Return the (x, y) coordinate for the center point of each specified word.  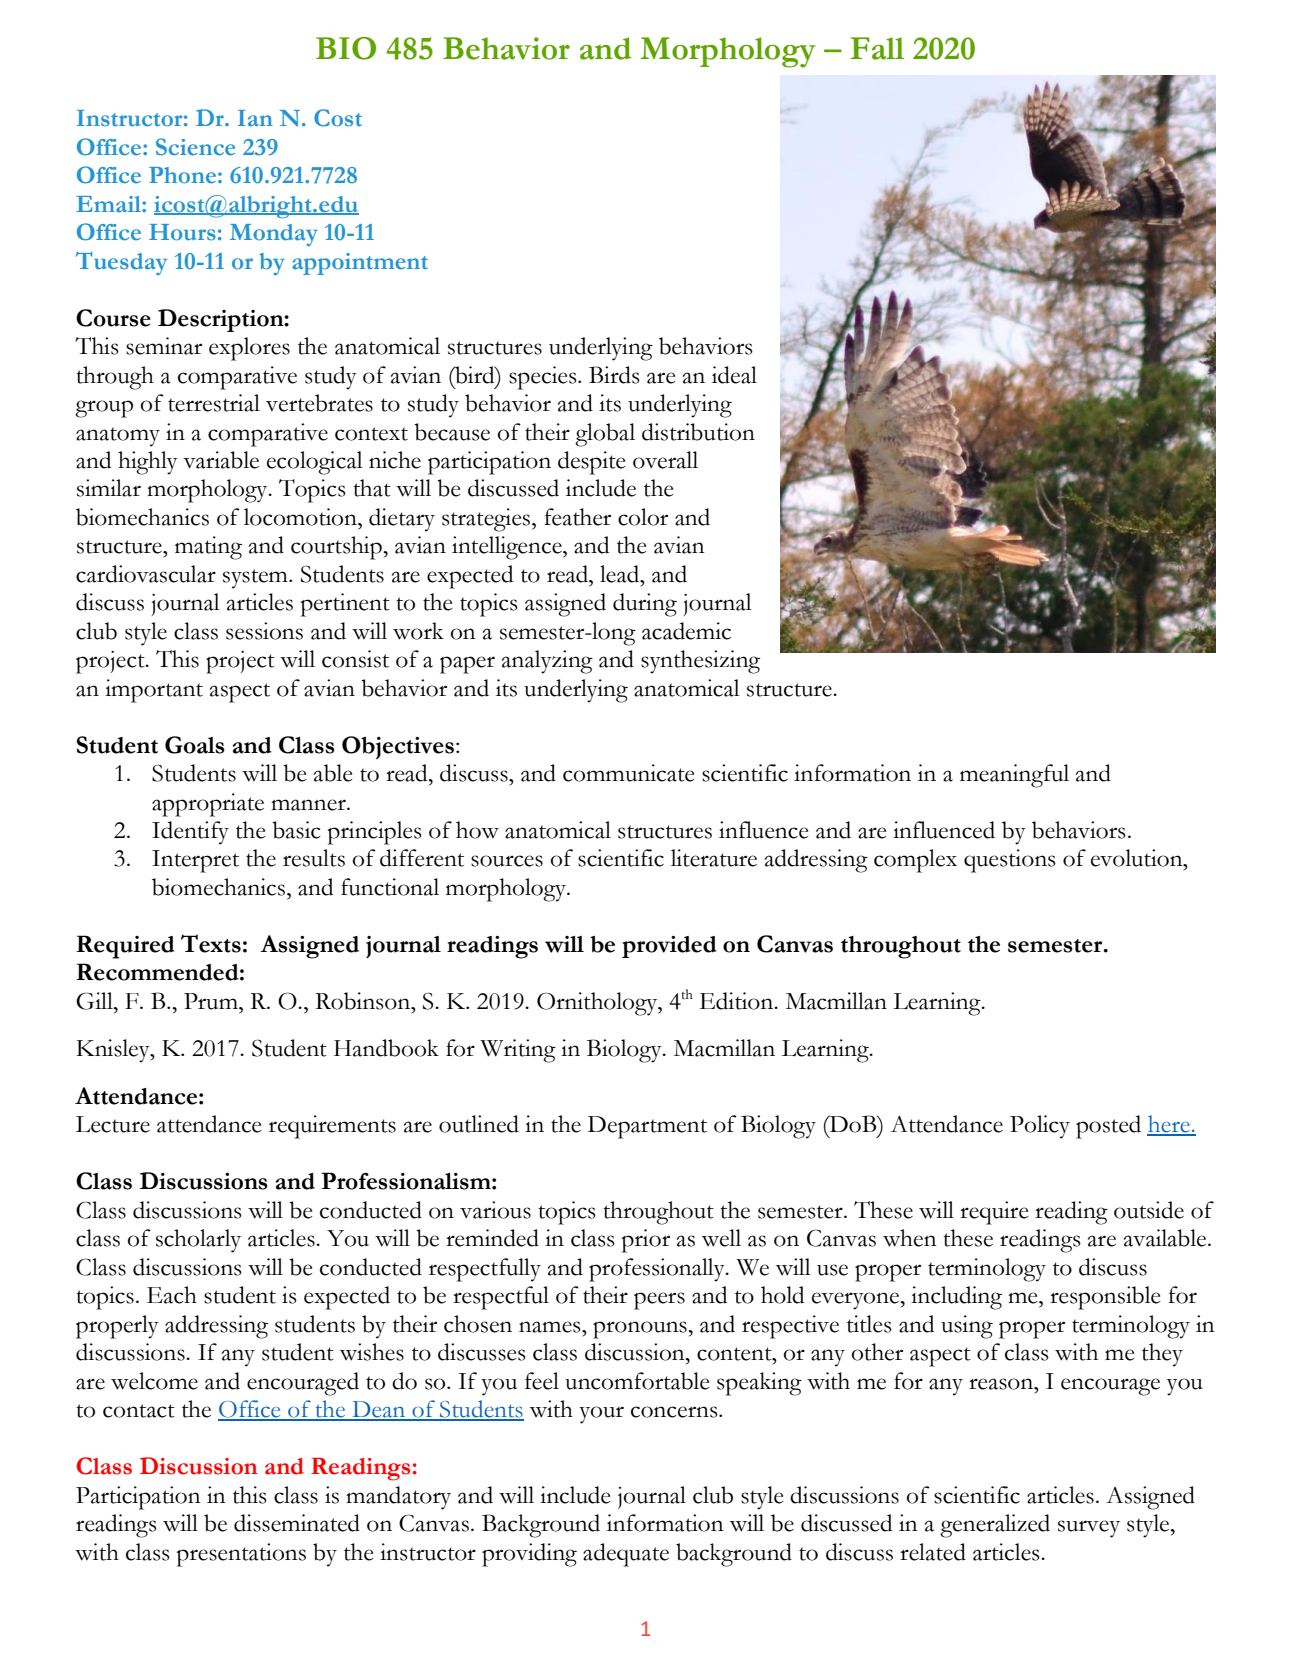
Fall (877, 48)
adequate (626, 1555)
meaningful (1014, 776)
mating (208, 548)
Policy (1040, 1127)
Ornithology (598, 1004)
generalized (995, 1526)
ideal (734, 375)
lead (621, 574)
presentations (241, 1555)
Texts (211, 943)
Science (195, 147)
